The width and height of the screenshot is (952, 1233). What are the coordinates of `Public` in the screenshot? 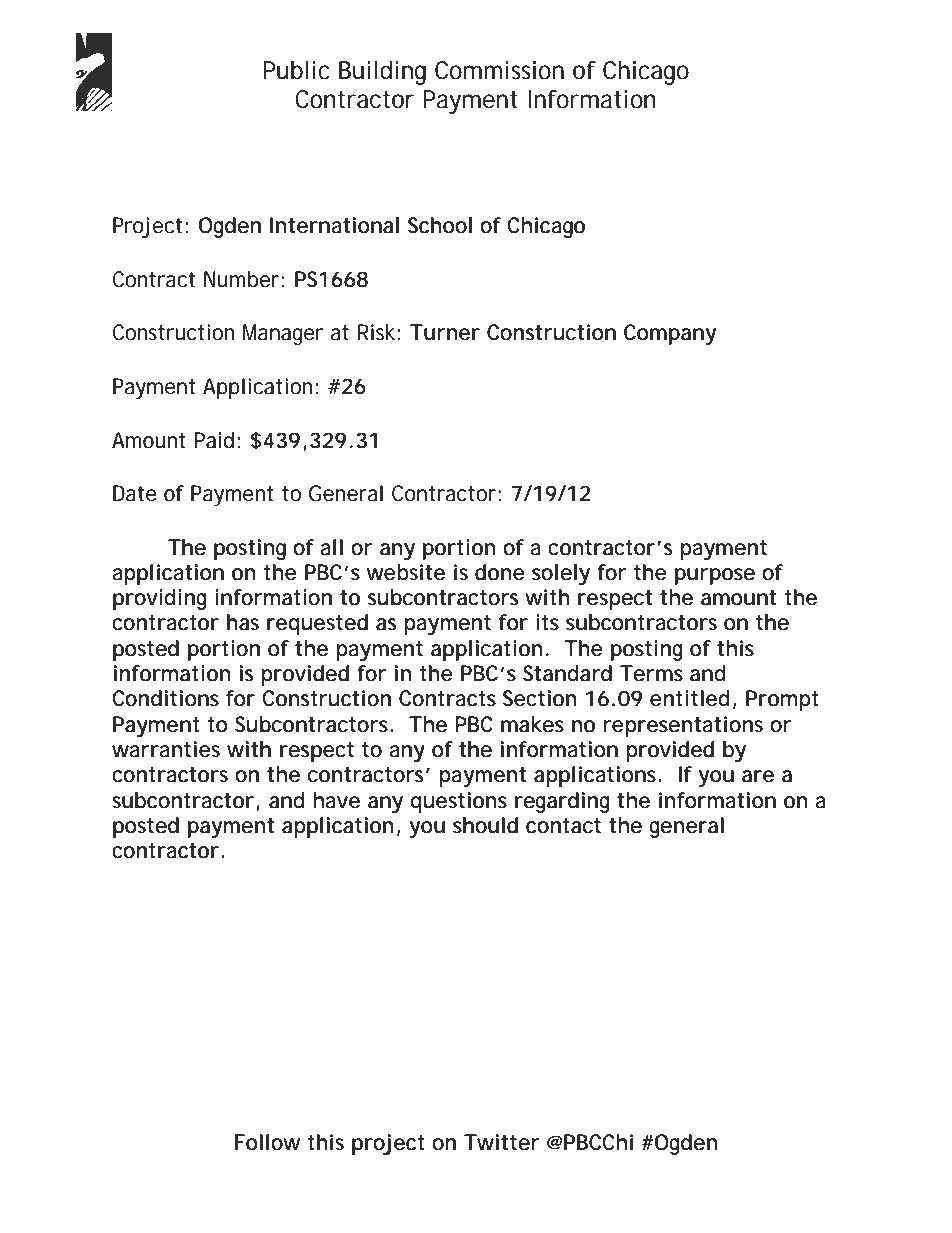 It's located at (296, 70).
